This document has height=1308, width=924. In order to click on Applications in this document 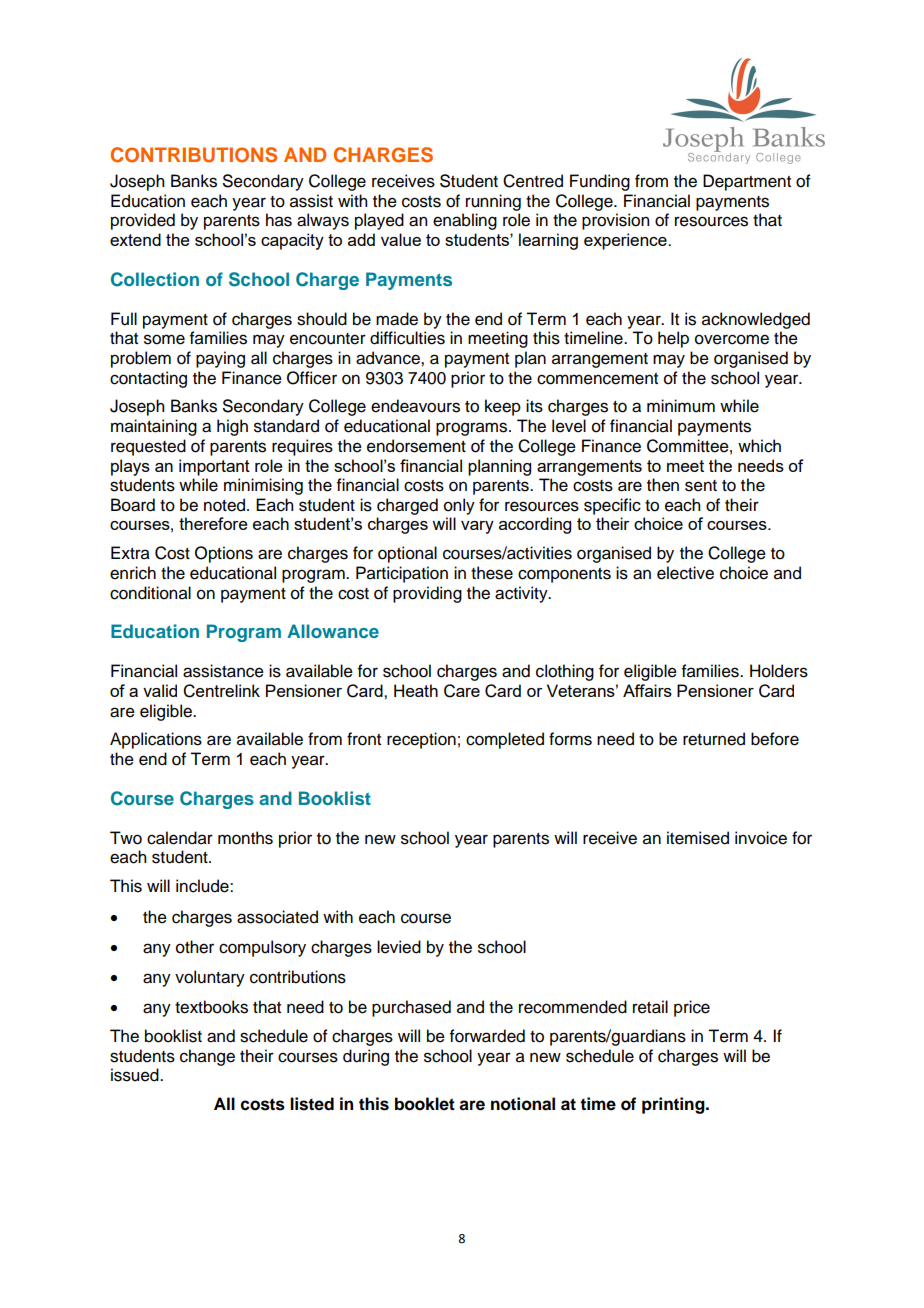, I will do `click(156, 740)`.
